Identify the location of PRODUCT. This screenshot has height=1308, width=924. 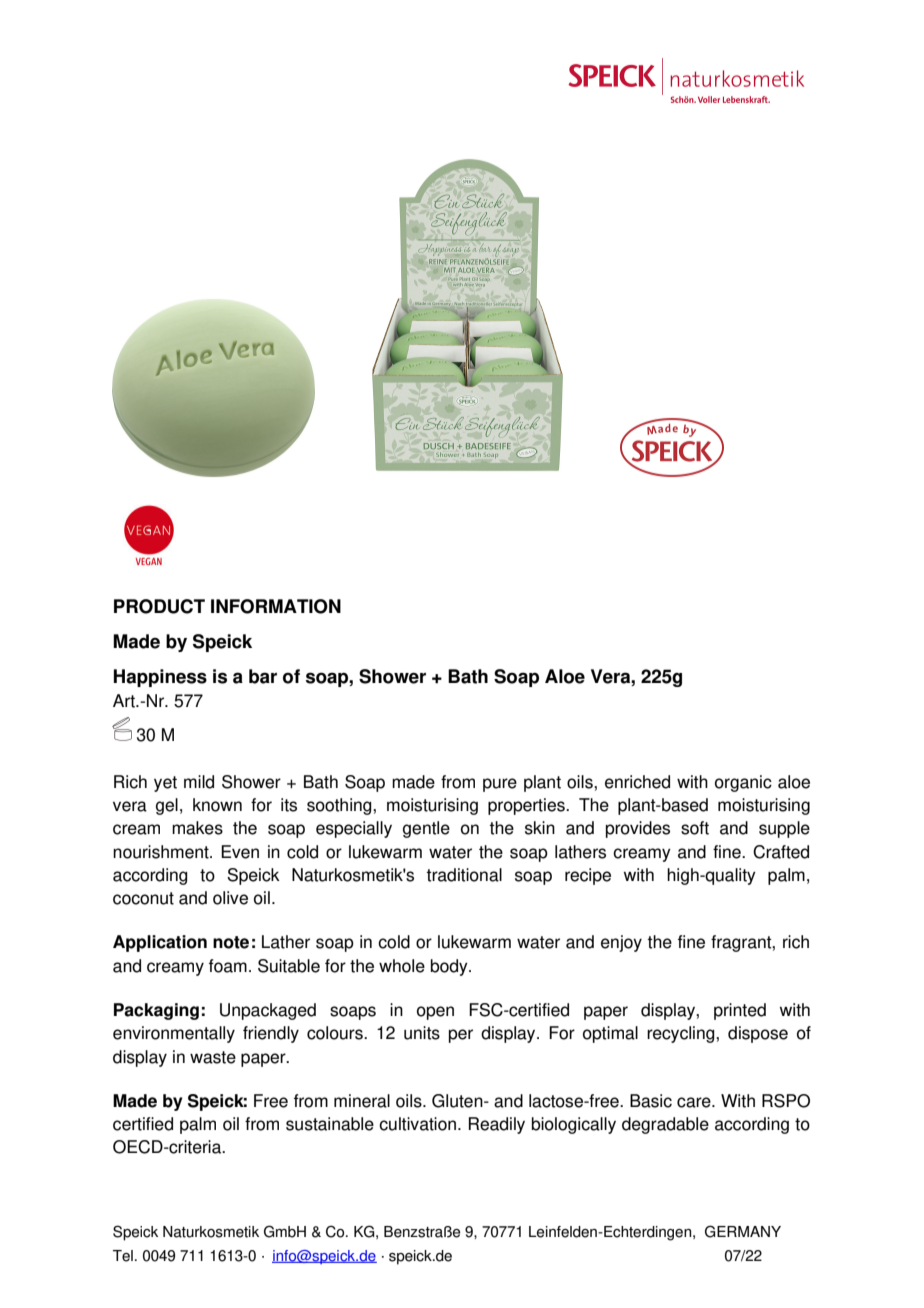
(159, 606).
